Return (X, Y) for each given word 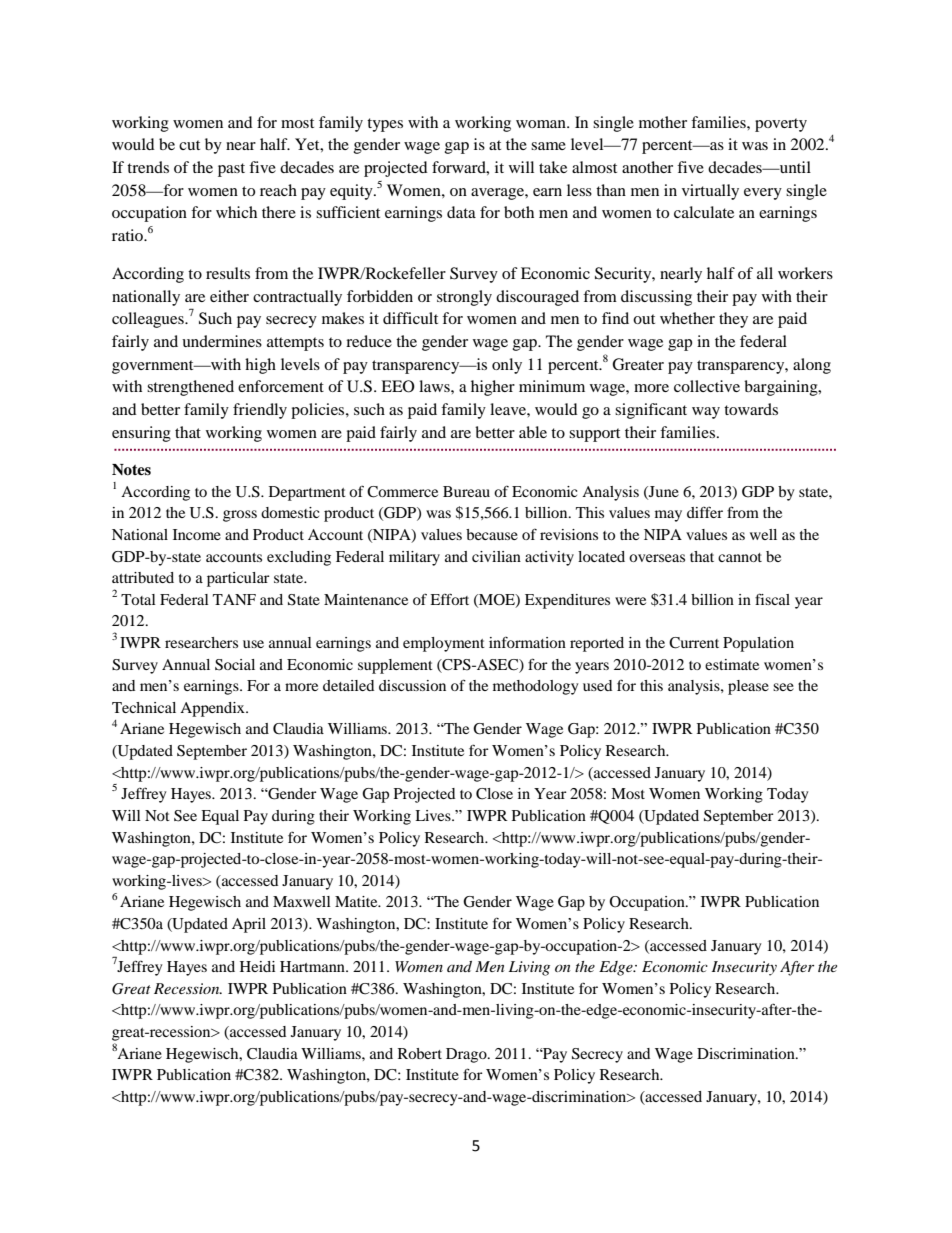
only (507, 366)
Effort (449, 599)
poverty (781, 125)
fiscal (772, 599)
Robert (420, 1053)
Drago (467, 1055)
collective (707, 386)
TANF (234, 599)
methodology (535, 687)
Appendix (213, 709)
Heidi (257, 966)
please (748, 687)
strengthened (190, 388)
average (498, 194)
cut (189, 145)
